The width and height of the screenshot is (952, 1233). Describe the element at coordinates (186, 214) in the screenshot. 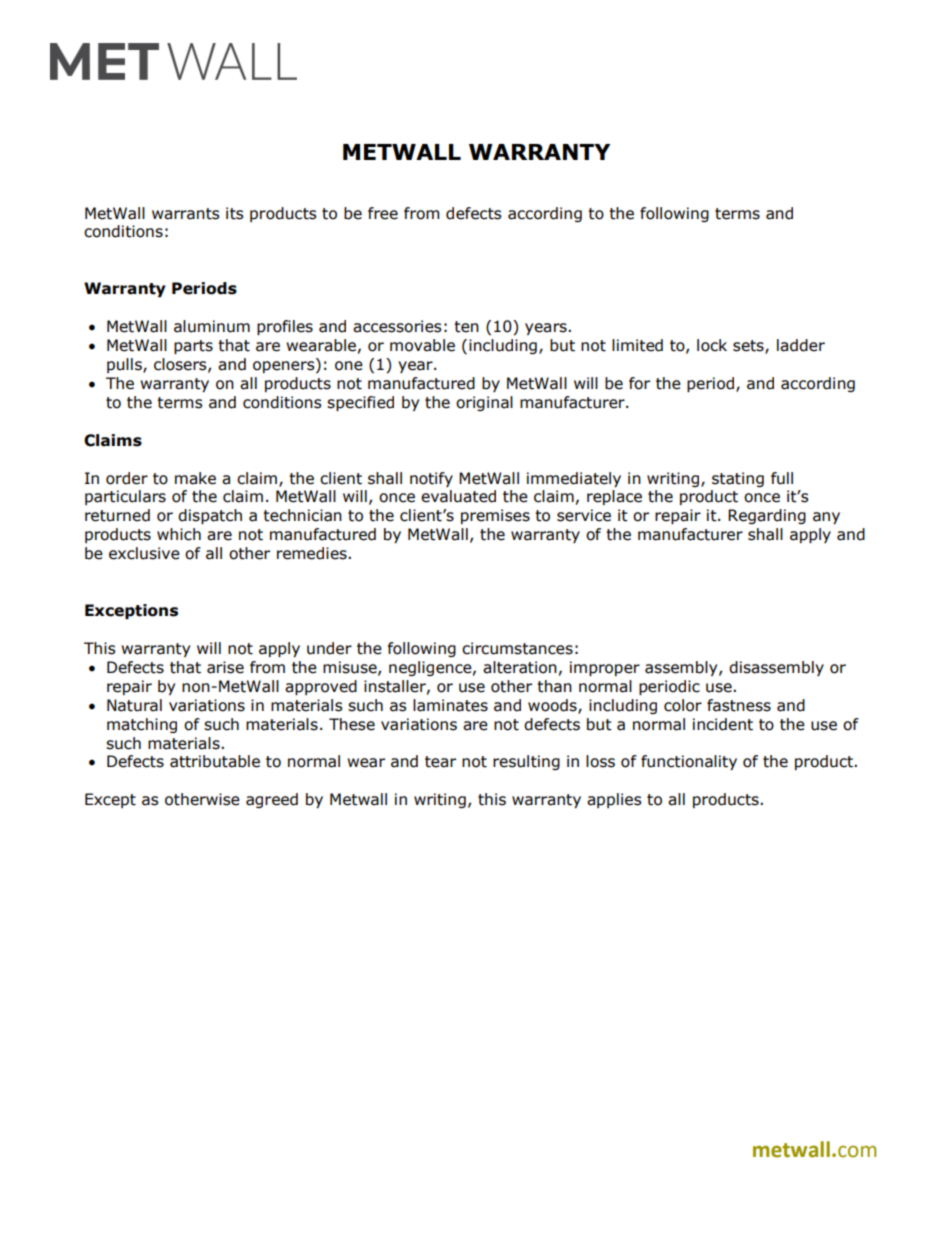

I see `warrants` at that location.
